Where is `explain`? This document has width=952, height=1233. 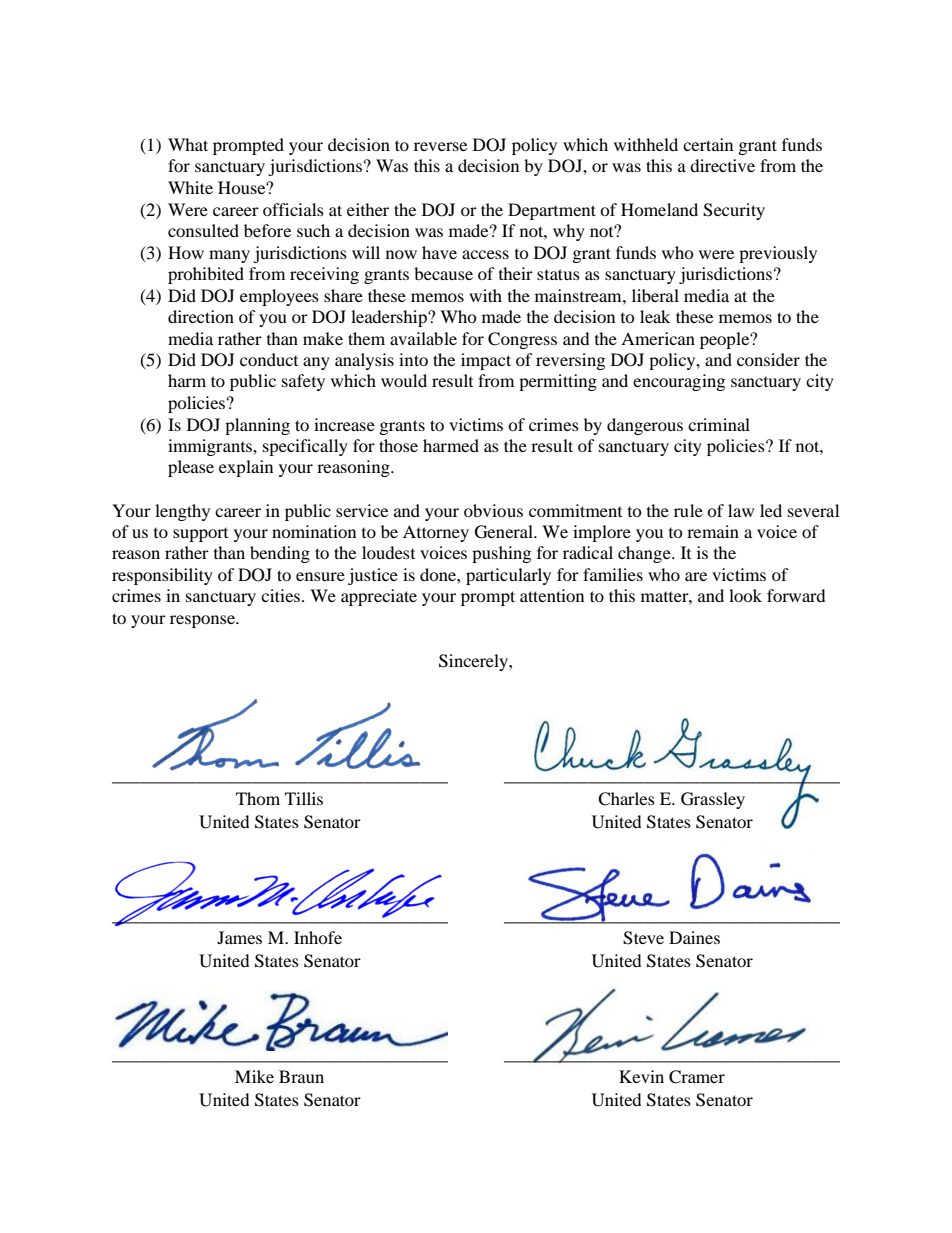 explain is located at coordinates (246, 468).
